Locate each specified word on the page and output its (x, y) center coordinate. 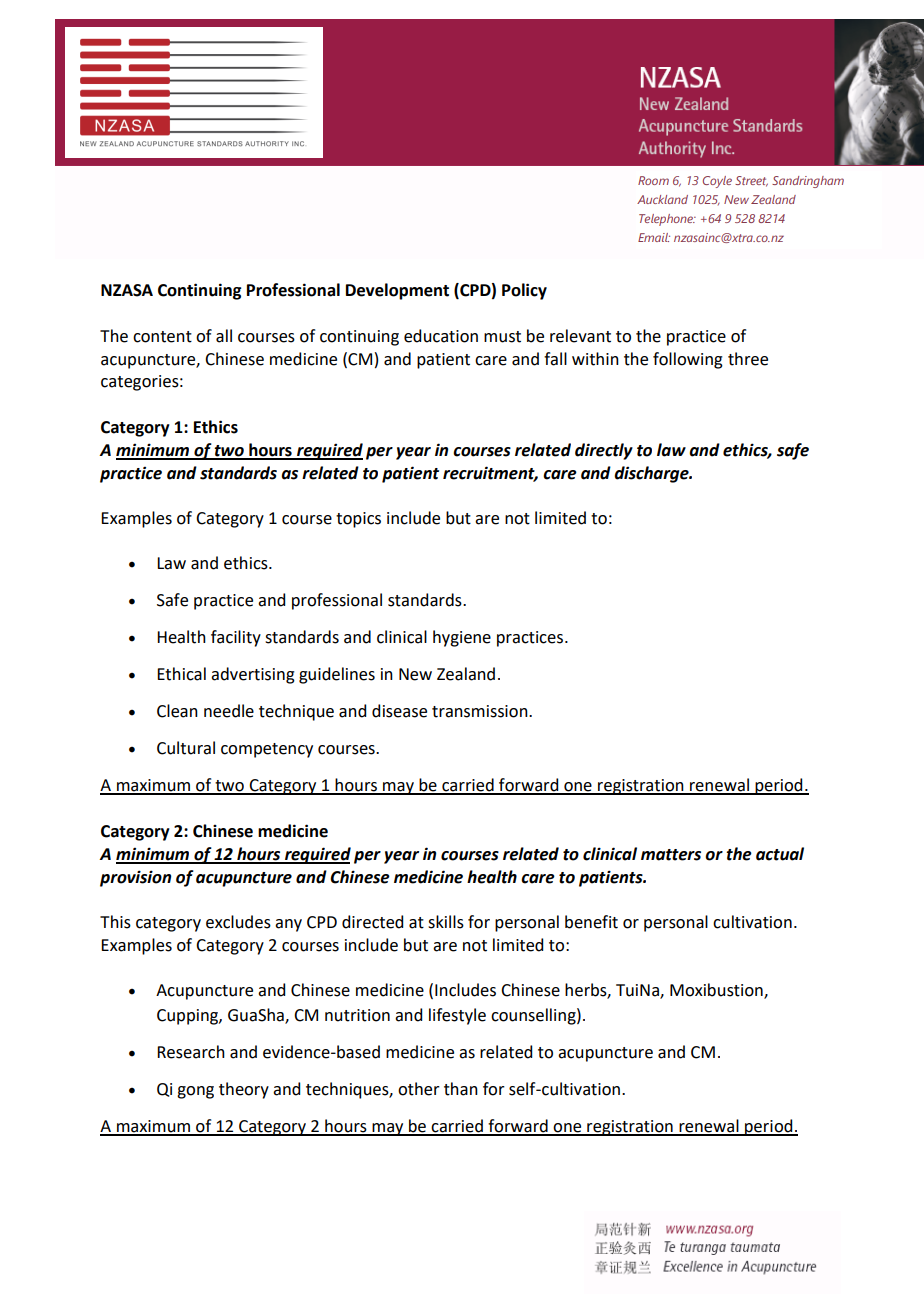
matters (671, 855)
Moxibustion (717, 991)
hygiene (462, 638)
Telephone (667, 220)
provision (135, 878)
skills (446, 922)
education (441, 336)
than (461, 1089)
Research (191, 1052)
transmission (481, 711)
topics (358, 520)
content (162, 337)
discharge (652, 474)
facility (236, 638)
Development (397, 291)
